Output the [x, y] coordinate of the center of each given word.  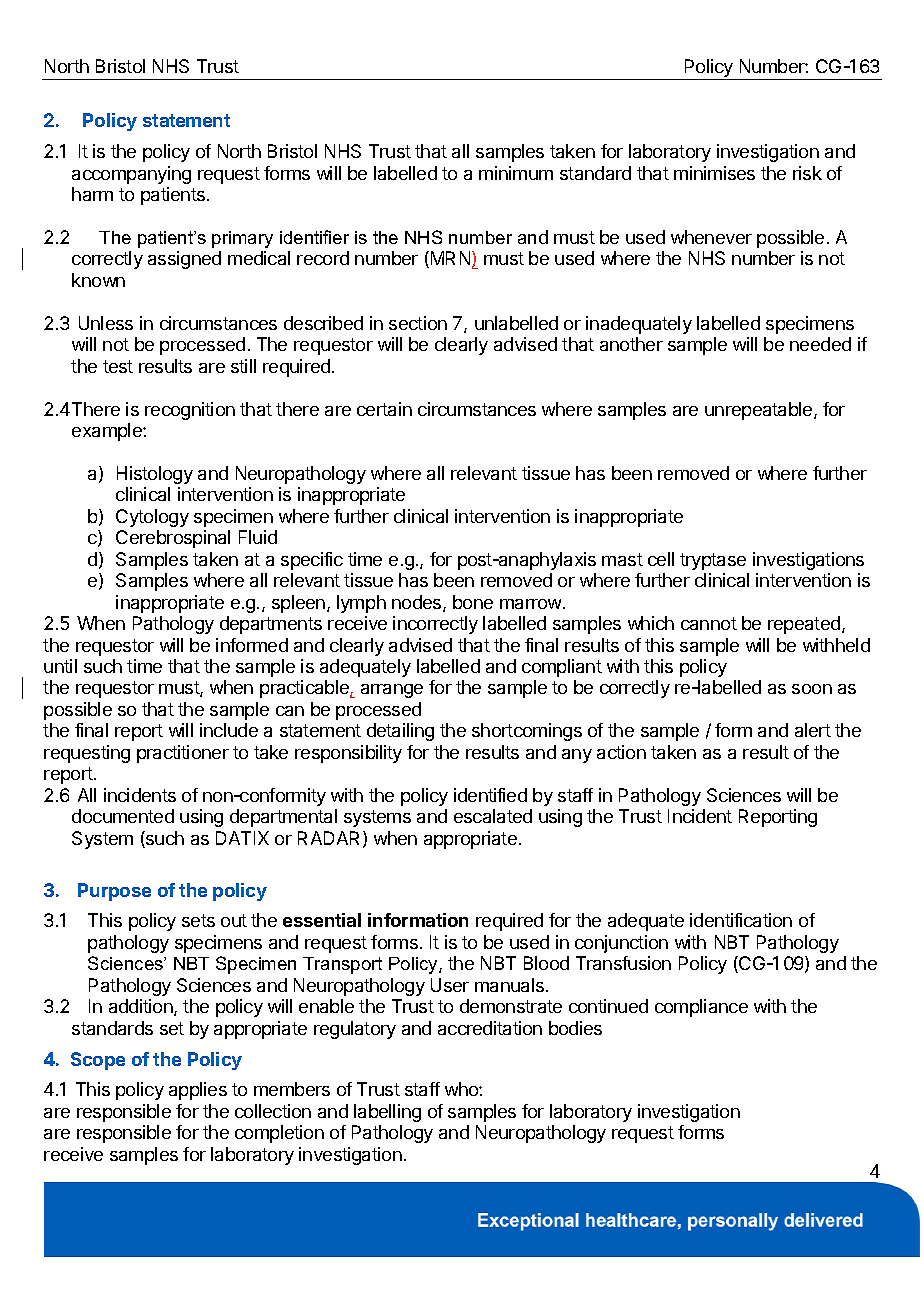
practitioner [183, 754]
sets [198, 920]
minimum [516, 173]
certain [384, 409]
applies [198, 1091]
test [118, 366]
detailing [400, 732]
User [450, 985]
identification [741, 920]
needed [820, 344]
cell [661, 559]
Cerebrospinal [173, 539]
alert [813, 730]
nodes [418, 603]
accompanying [131, 175]
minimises [714, 173]
